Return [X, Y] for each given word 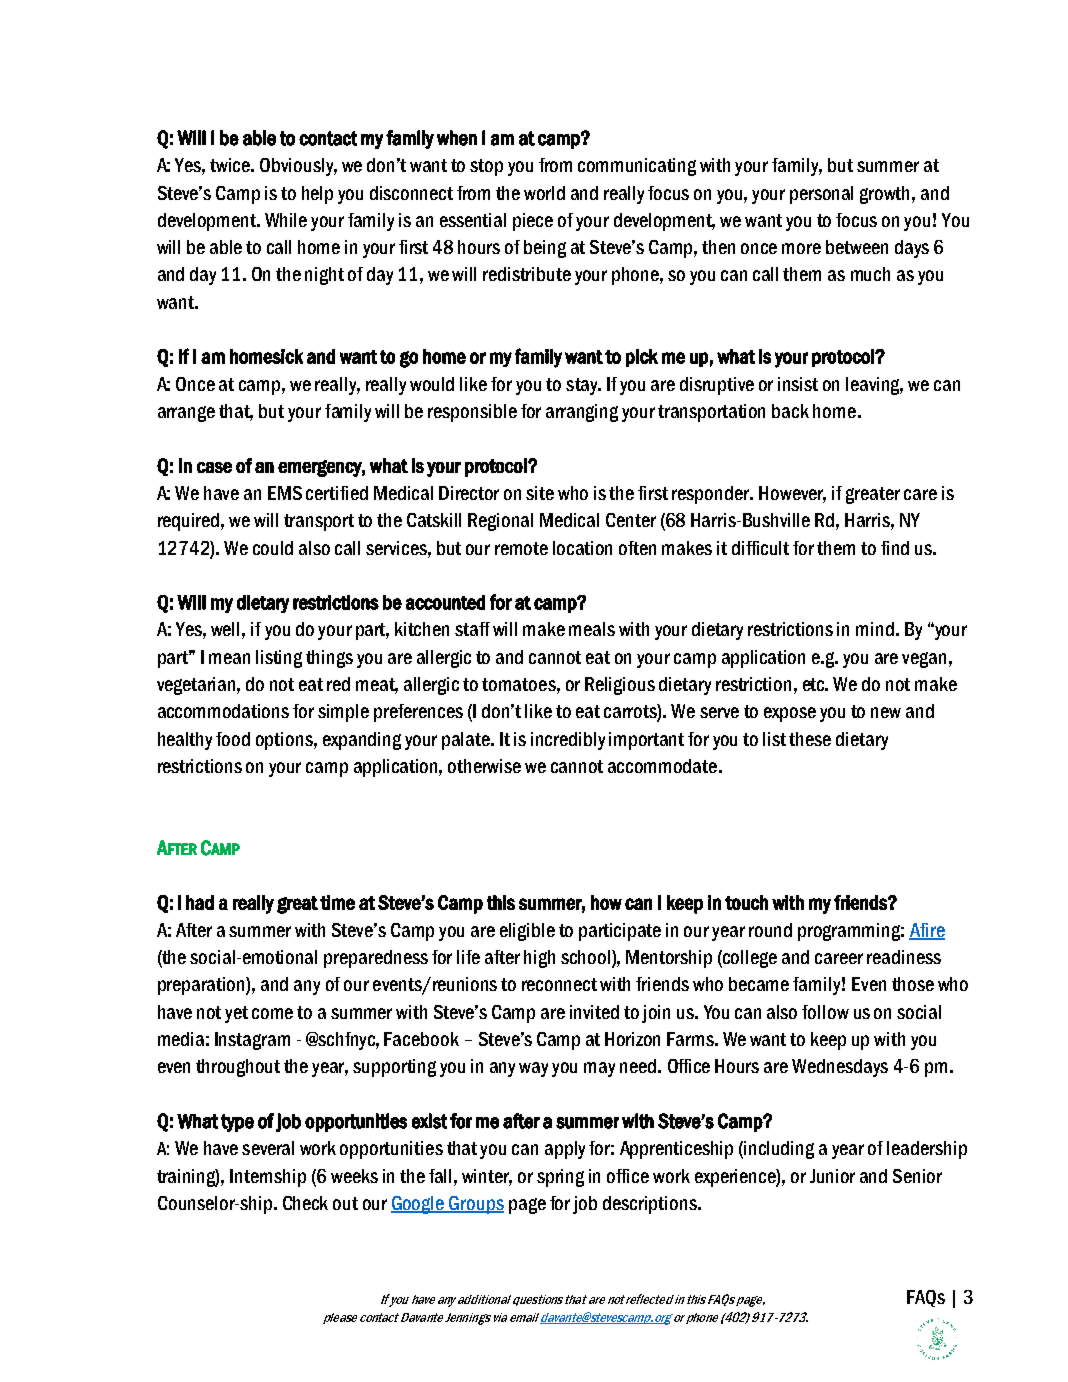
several [268, 1148]
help [317, 195]
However [792, 494]
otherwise [484, 766]
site [540, 493]
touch [746, 902]
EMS [285, 493]
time [337, 902]
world [544, 193]
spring [560, 1178]
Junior [832, 1176]
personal [821, 195]
